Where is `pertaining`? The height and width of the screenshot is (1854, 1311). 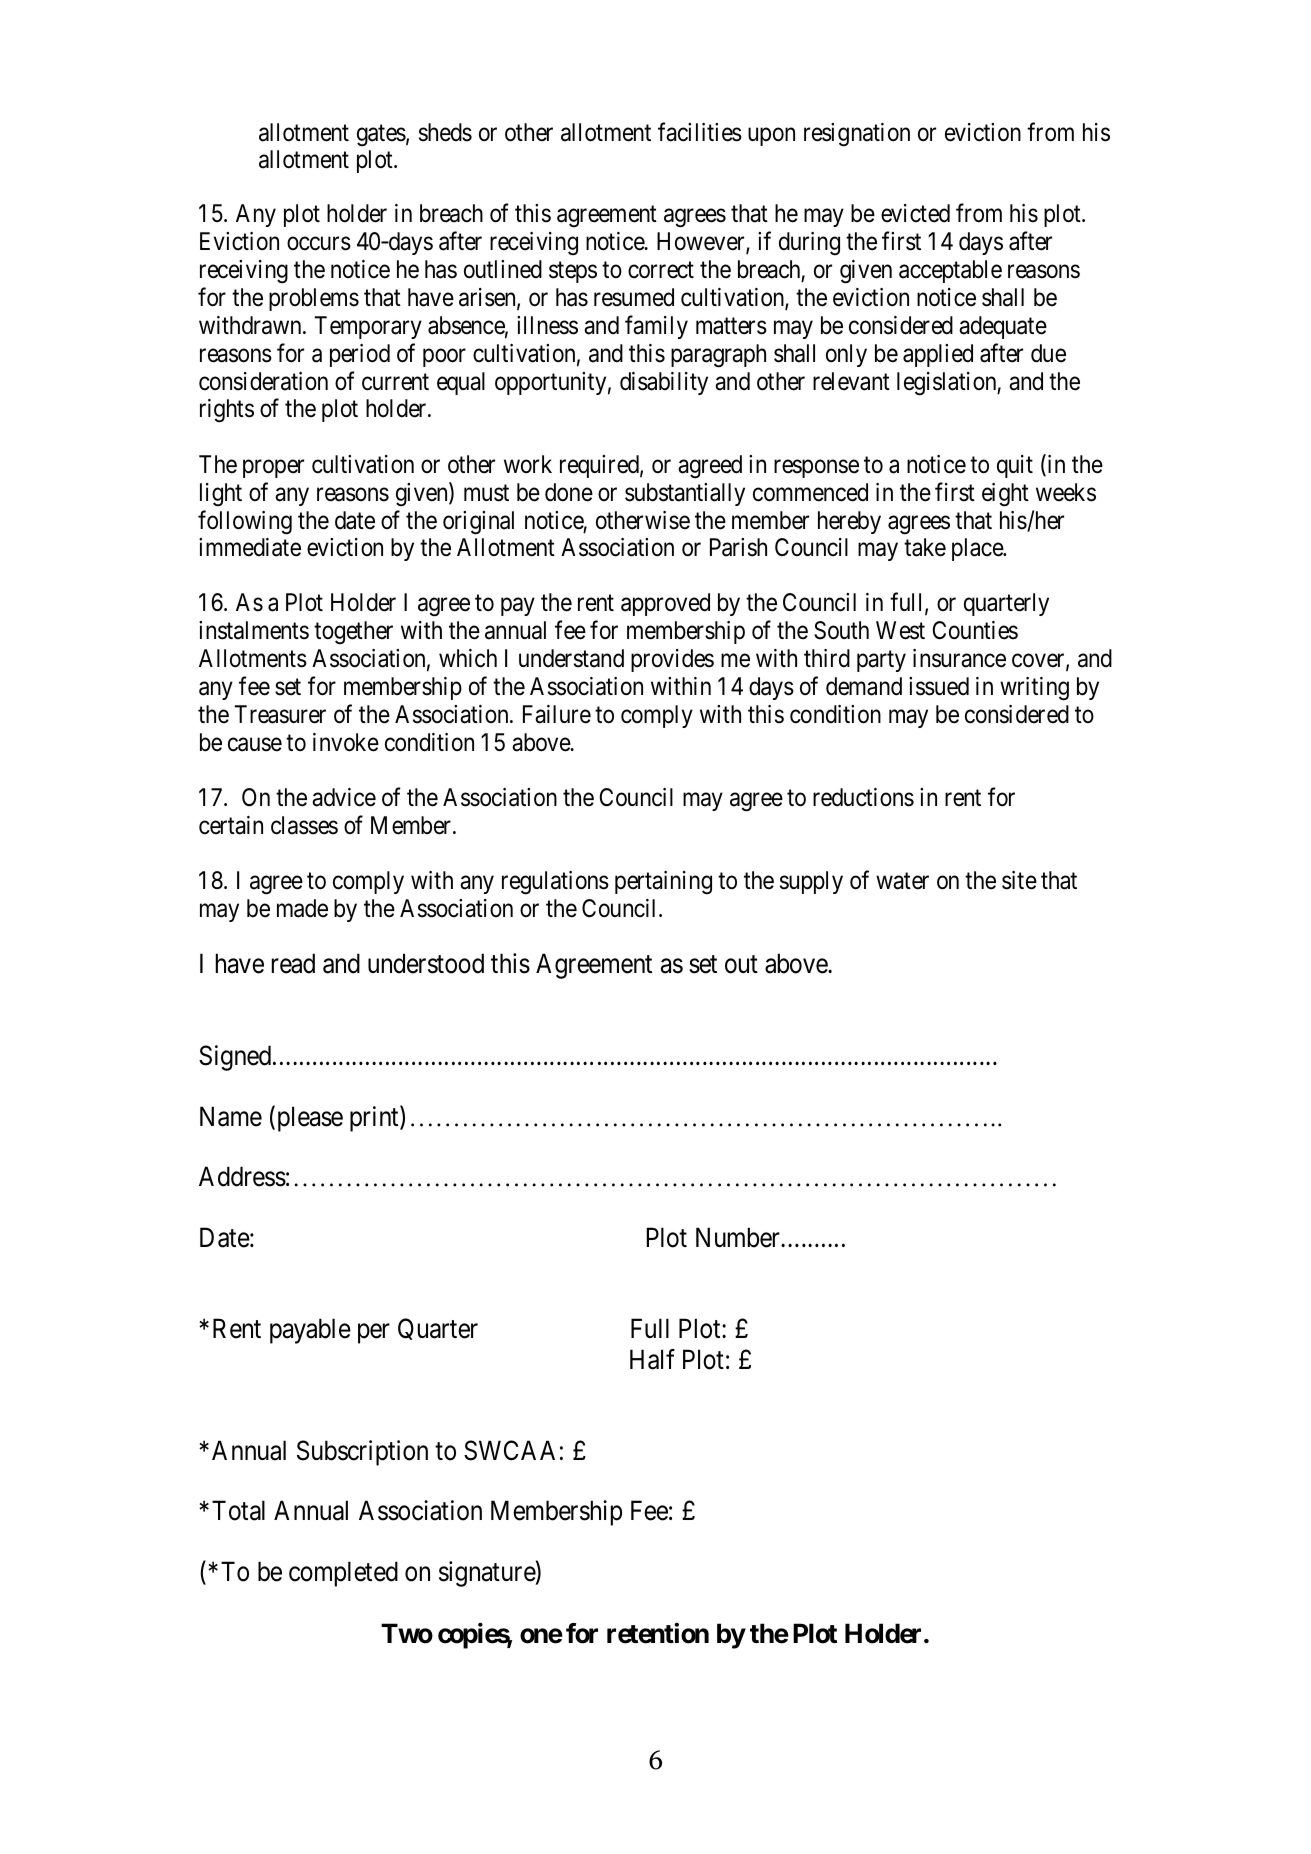
pertaining is located at coordinates (663, 883).
